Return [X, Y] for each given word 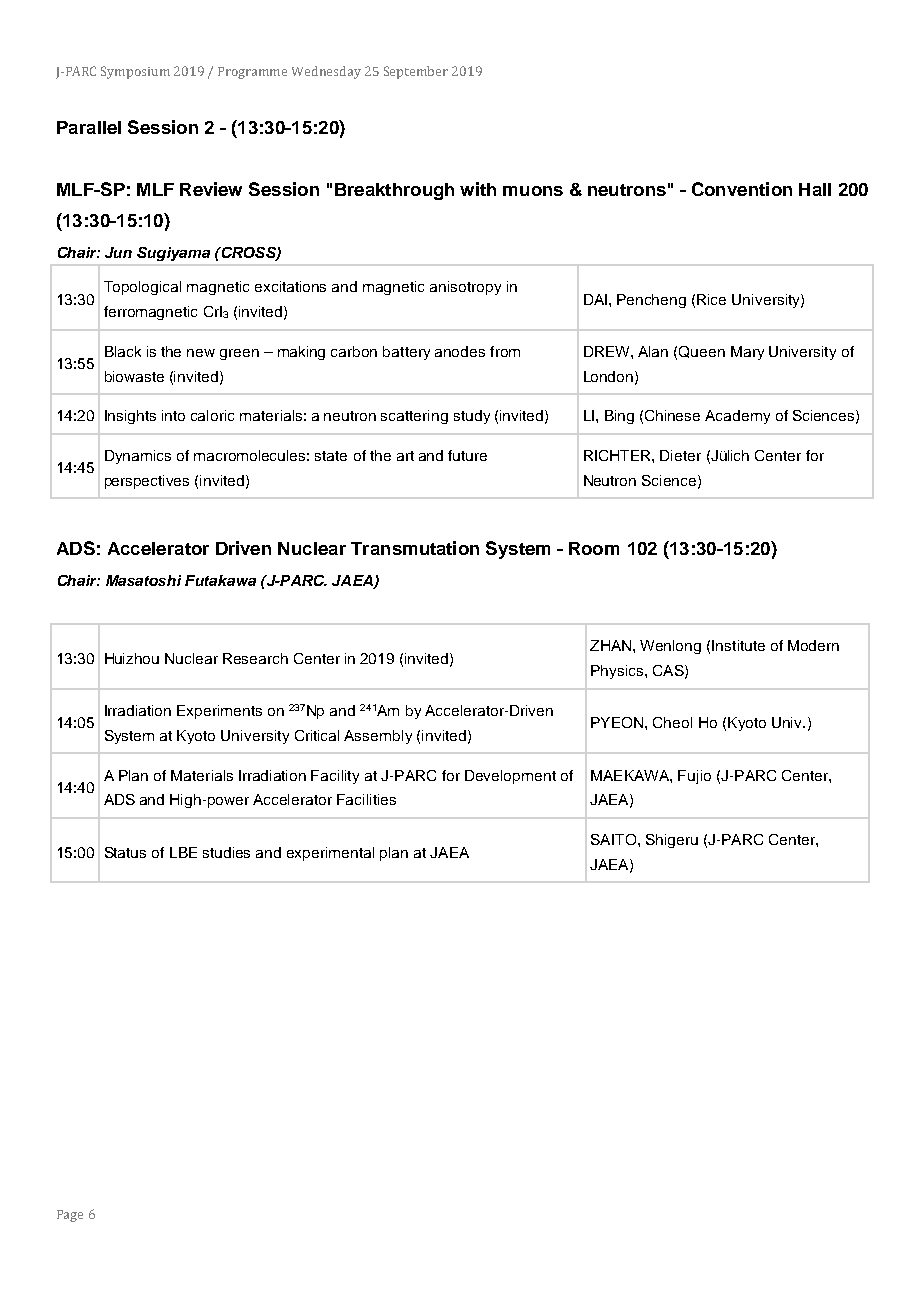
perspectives [147, 482]
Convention [742, 189]
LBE [183, 852]
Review [211, 189]
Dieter [680, 455]
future [467, 455]
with [478, 189]
